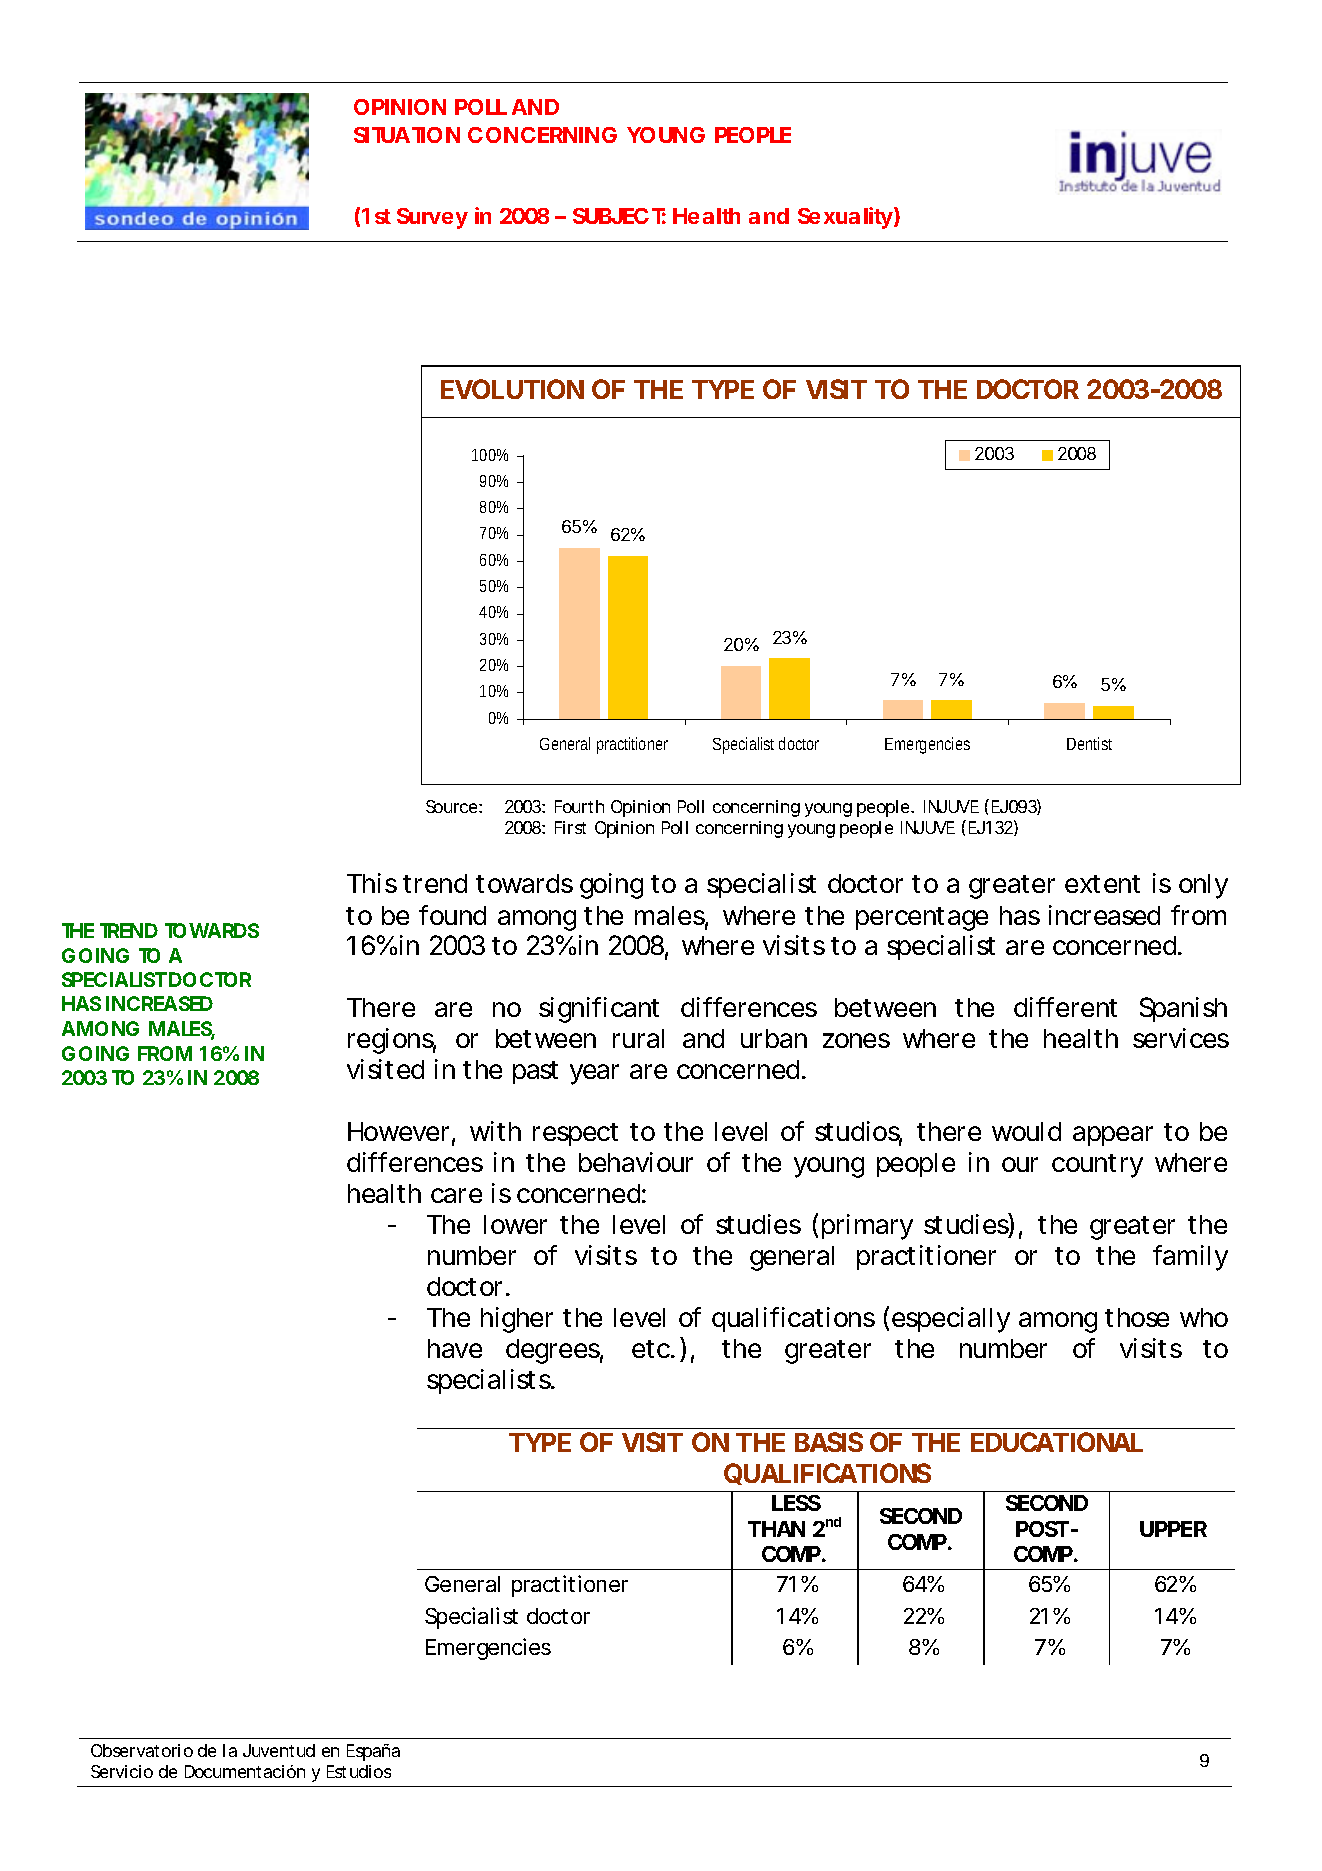 This screenshot has width=1322, height=1871. What do you see at coordinates (796, 1503) in the screenshot?
I see `LESS` at bounding box center [796, 1503].
